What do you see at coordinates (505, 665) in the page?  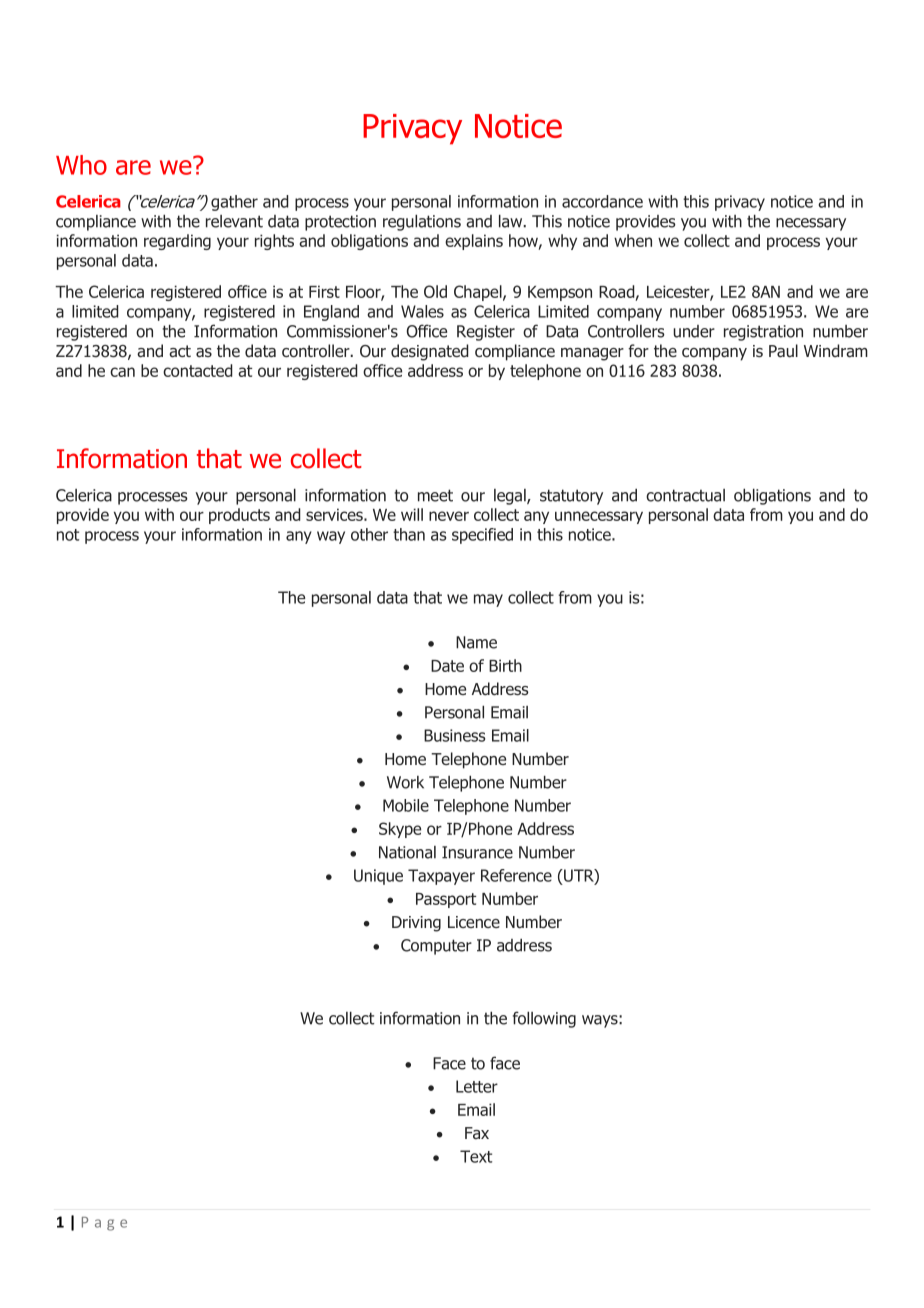 I see `Birth` at bounding box center [505, 665].
